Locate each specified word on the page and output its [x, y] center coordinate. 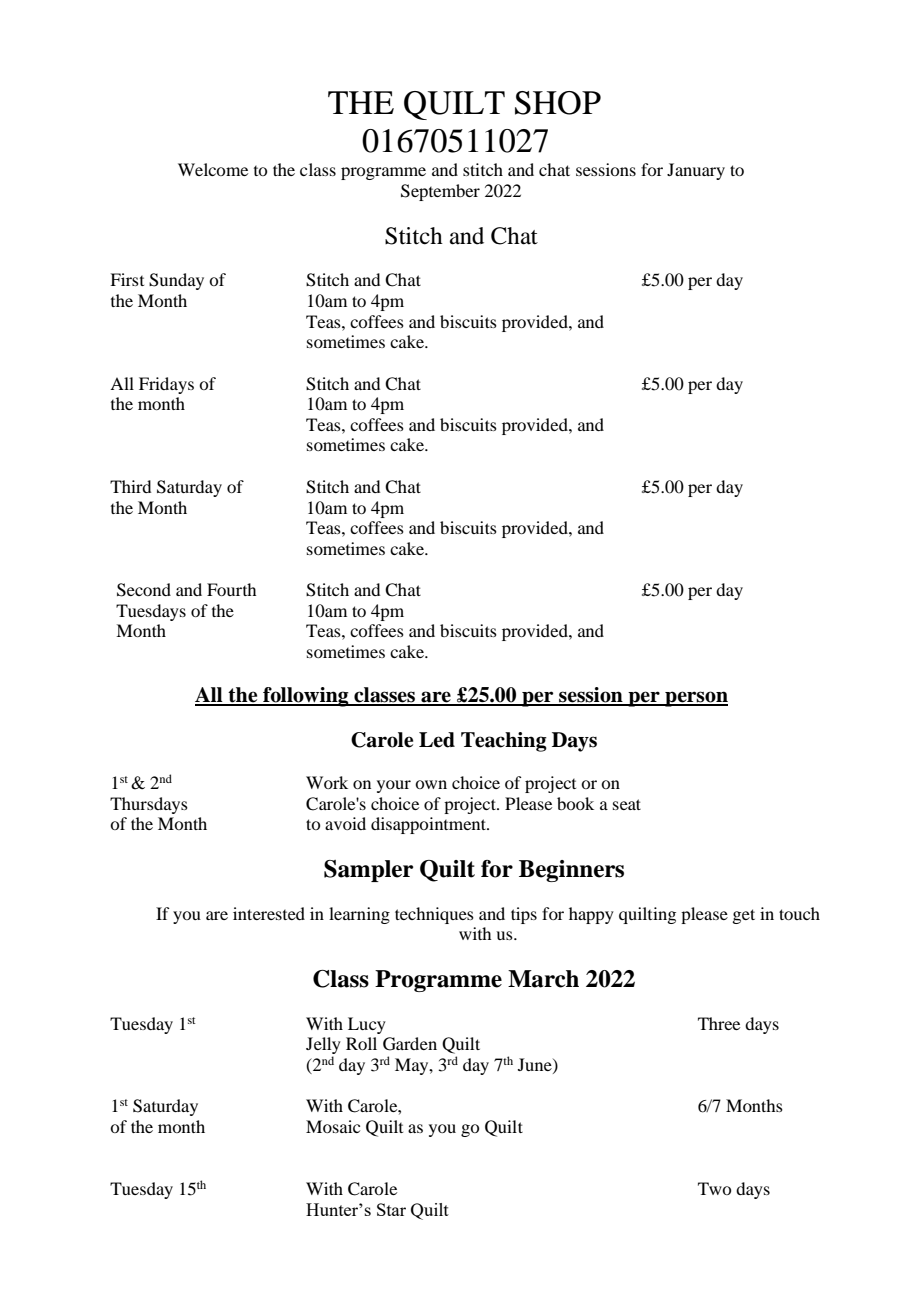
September [440, 192]
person [695, 699]
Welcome [213, 169]
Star [391, 1209]
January [696, 171]
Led [437, 740]
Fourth [231, 589]
